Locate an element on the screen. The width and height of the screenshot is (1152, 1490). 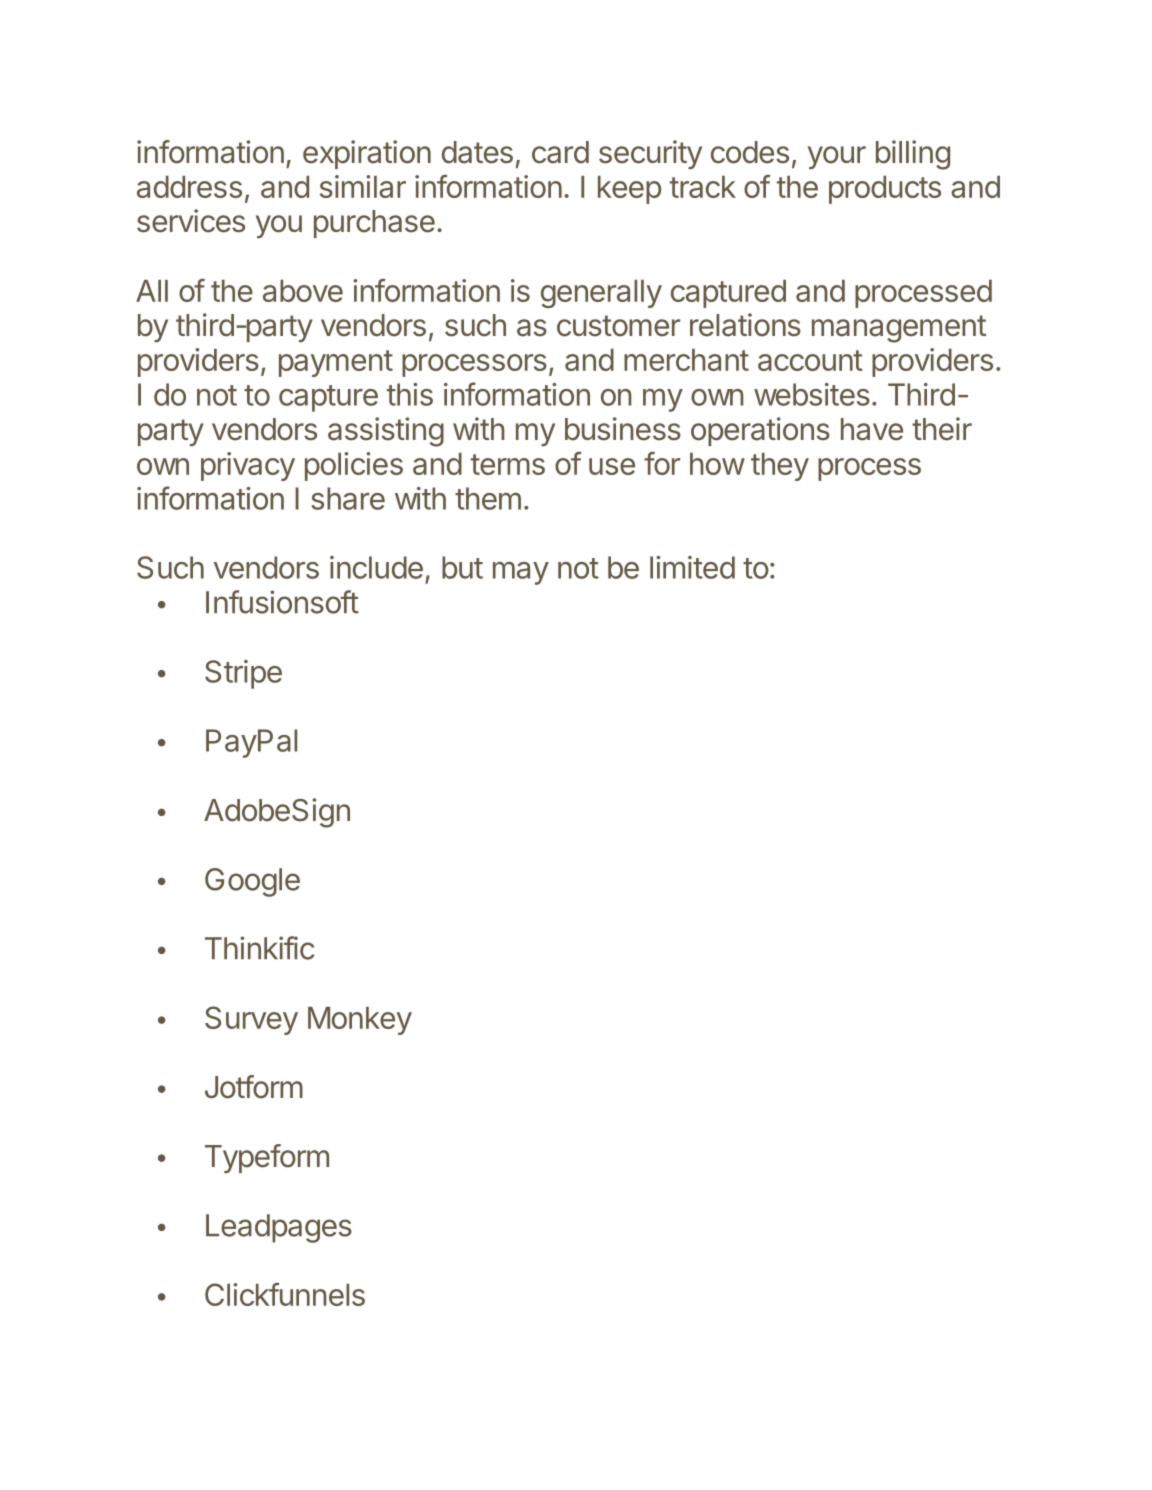
limited is located at coordinates (692, 567).
